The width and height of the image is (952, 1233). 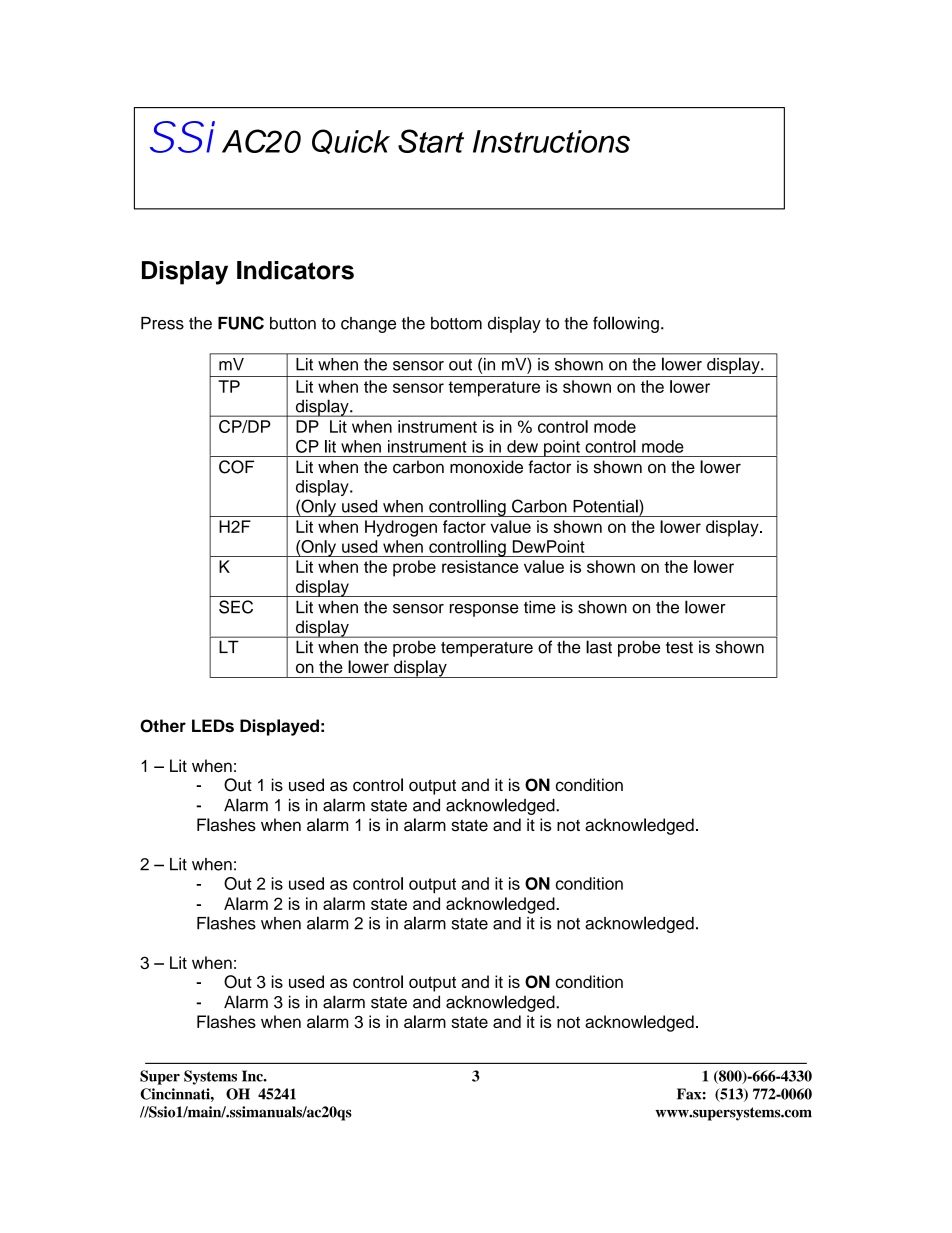 What do you see at coordinates (480, 566) in the image?
I see `resistance` at bounding box center [480, 566].
